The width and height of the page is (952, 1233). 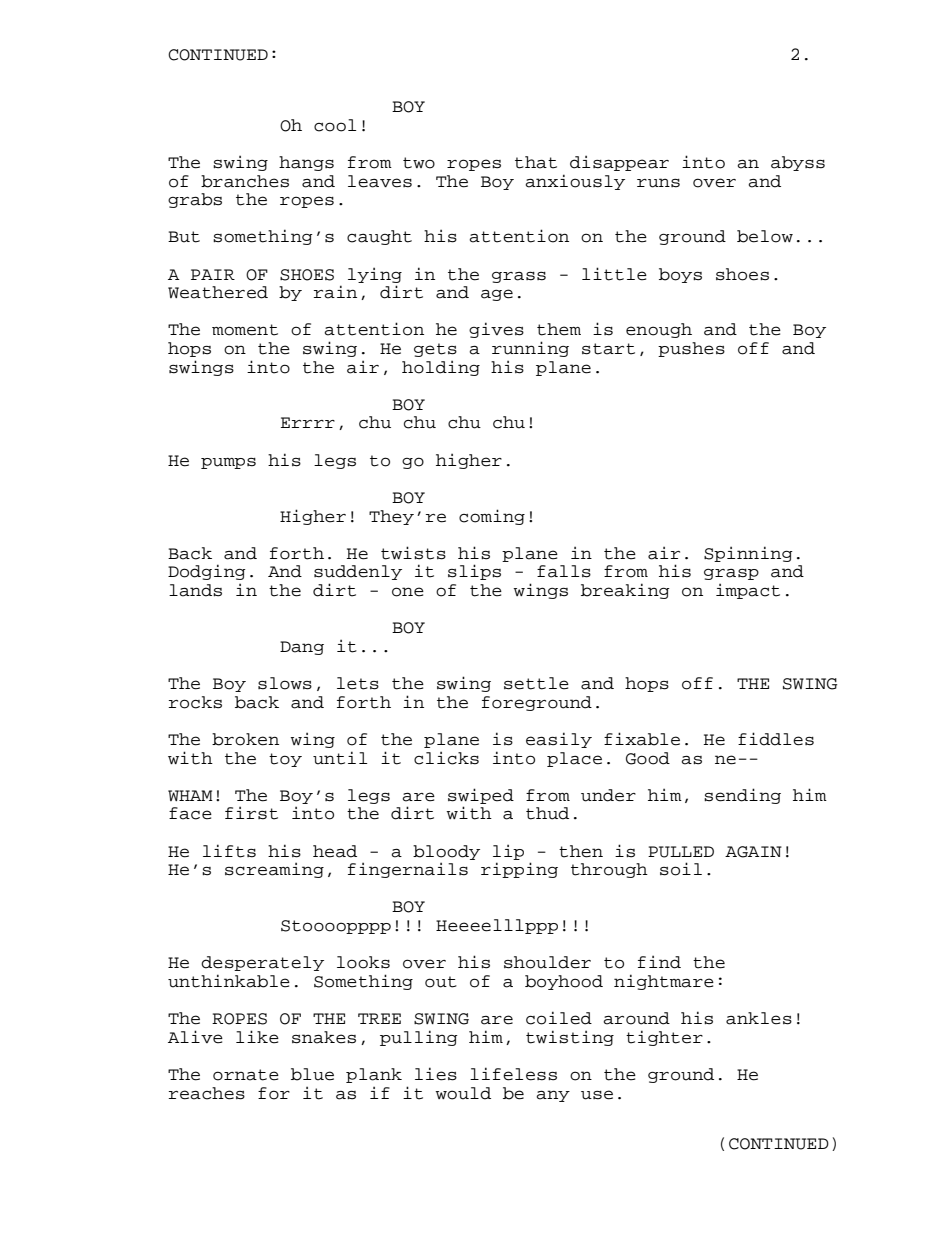 What do you see at coordinates (798, 163) in the page?
I see `abyss` at bounding box center [798, 163].
